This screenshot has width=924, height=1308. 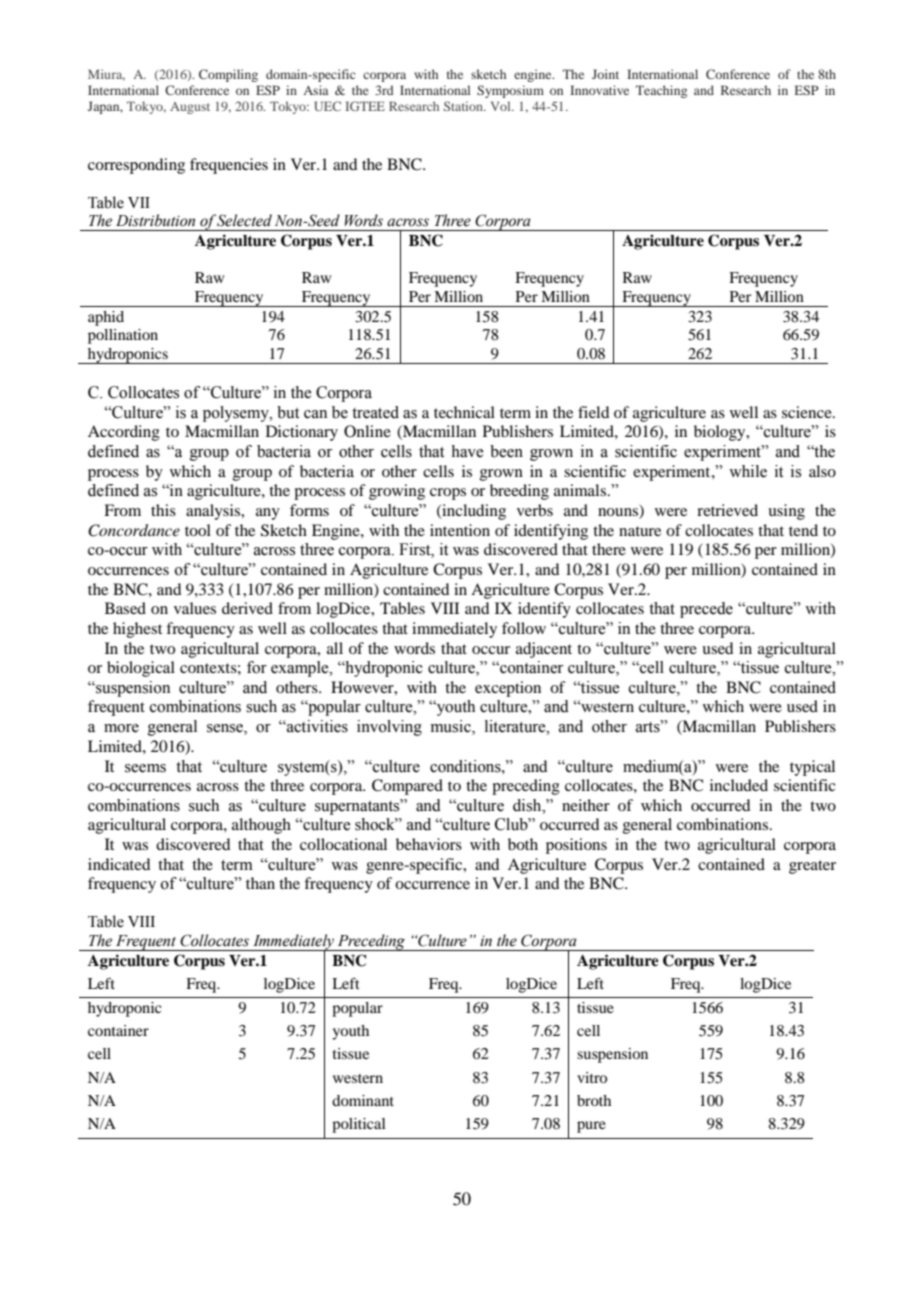 I want to click on pollination, so click(x=123, y=336).
